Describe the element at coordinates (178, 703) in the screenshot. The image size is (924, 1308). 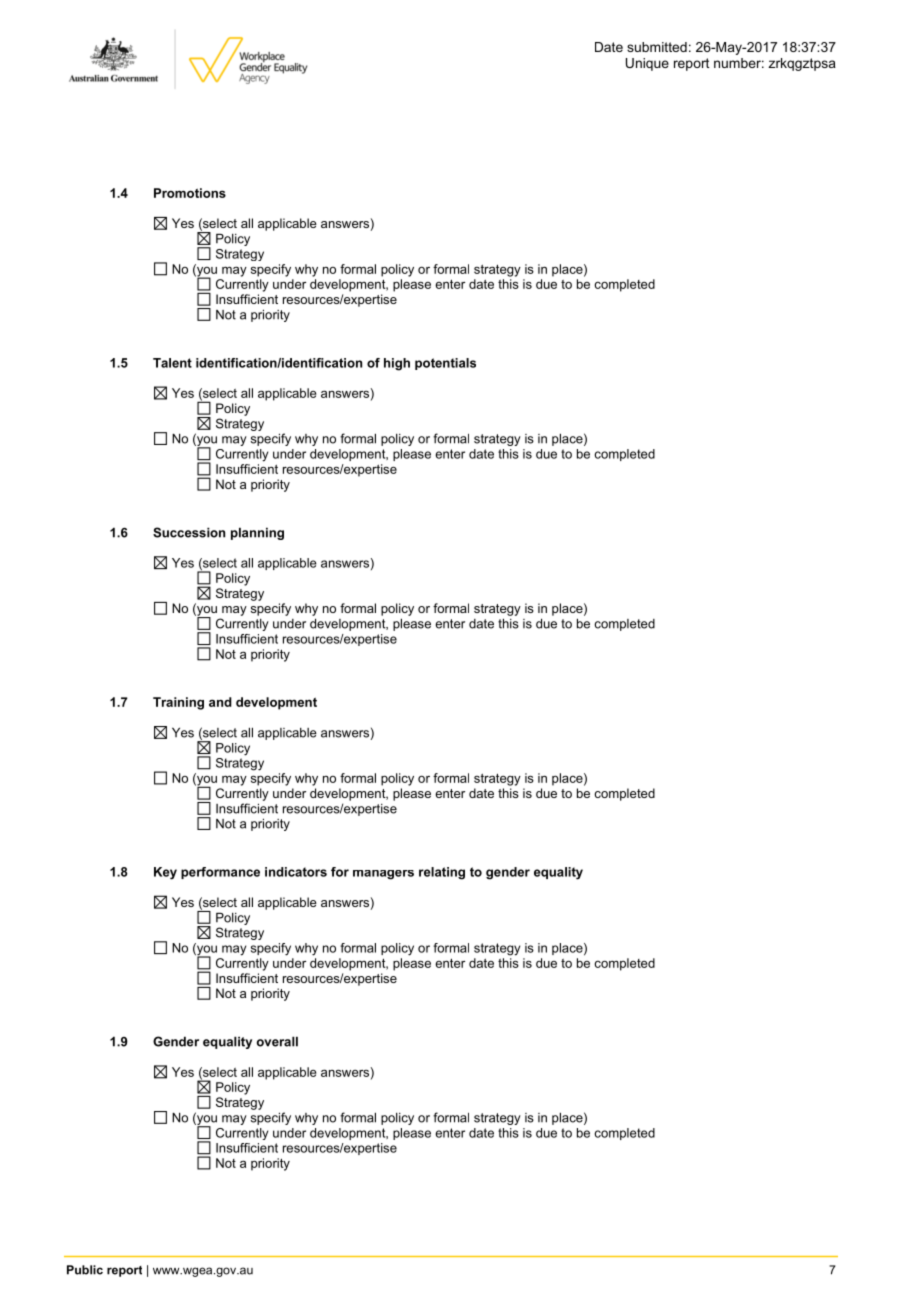
I see `Training` at that location.
